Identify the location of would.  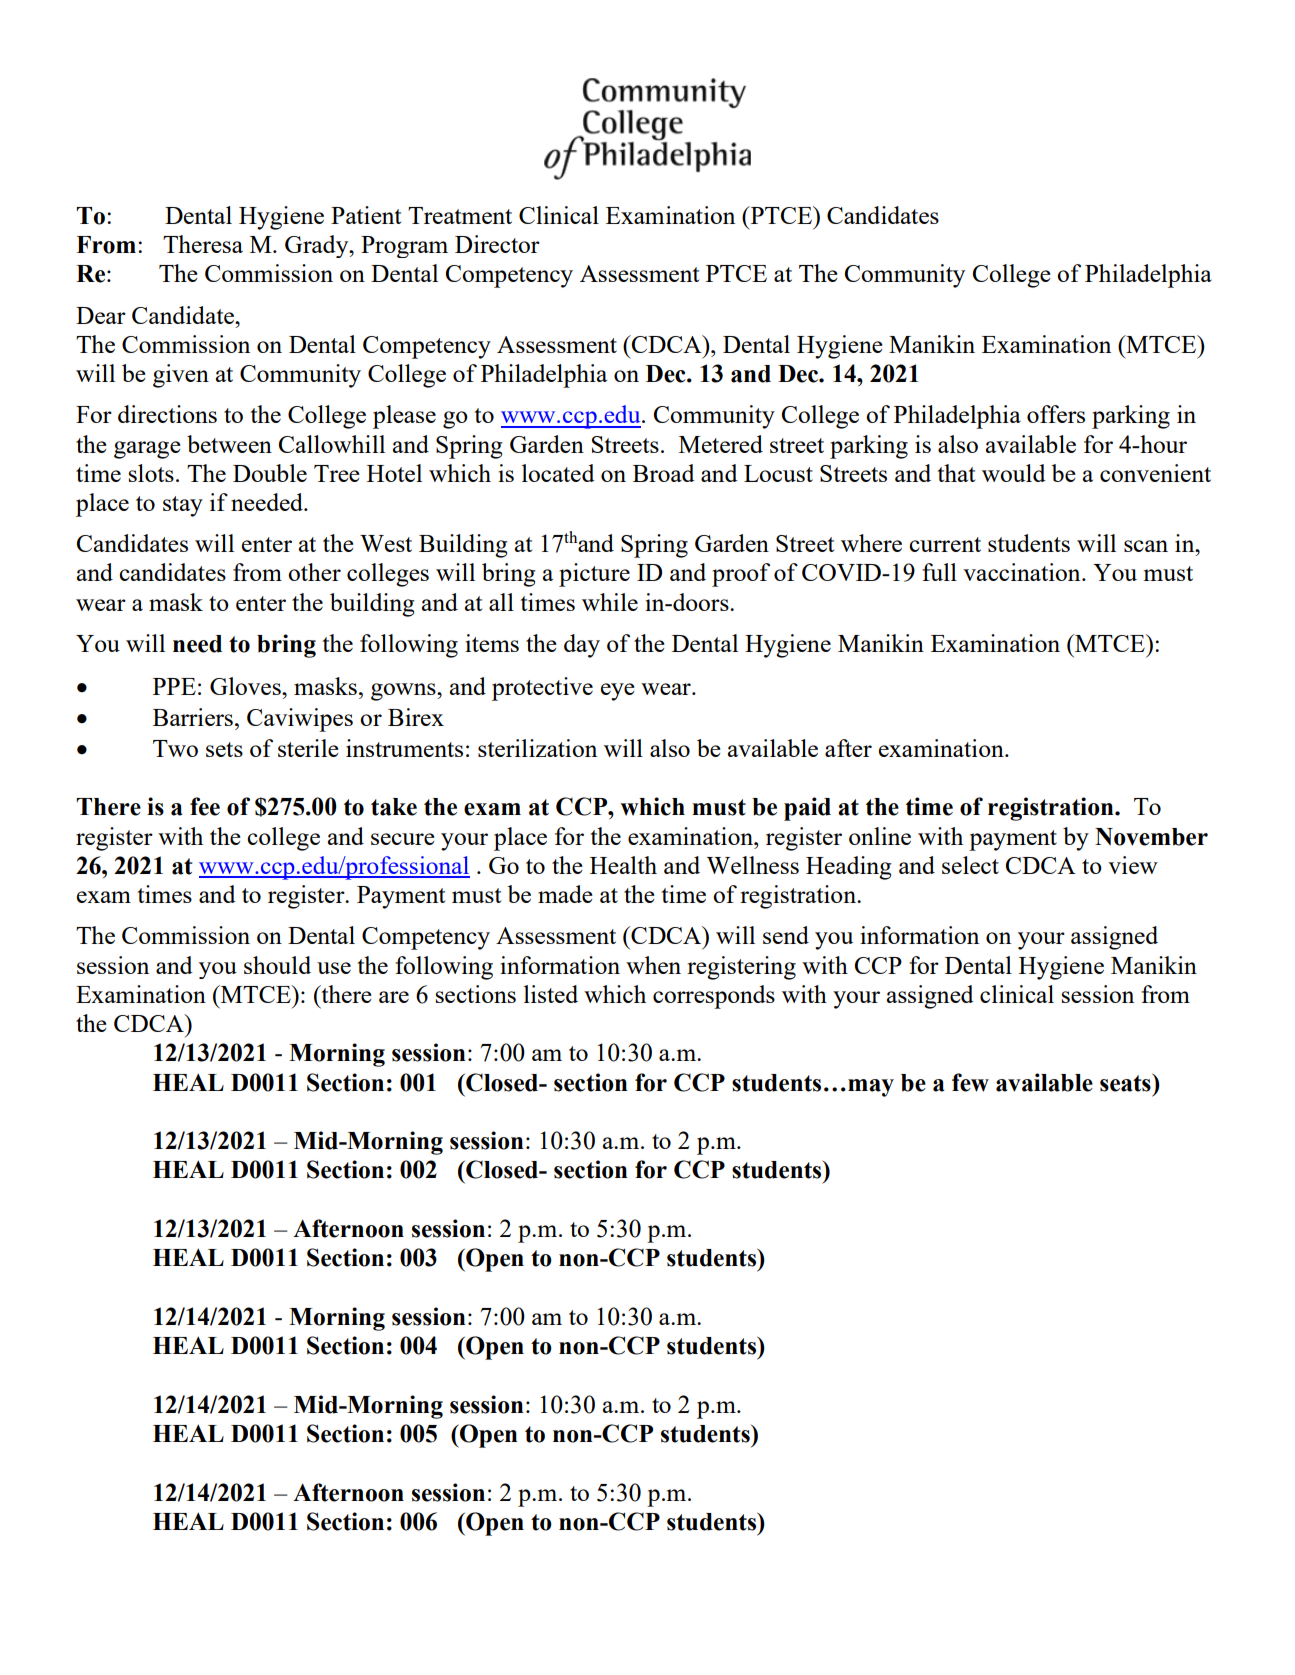
(1014, 473).
